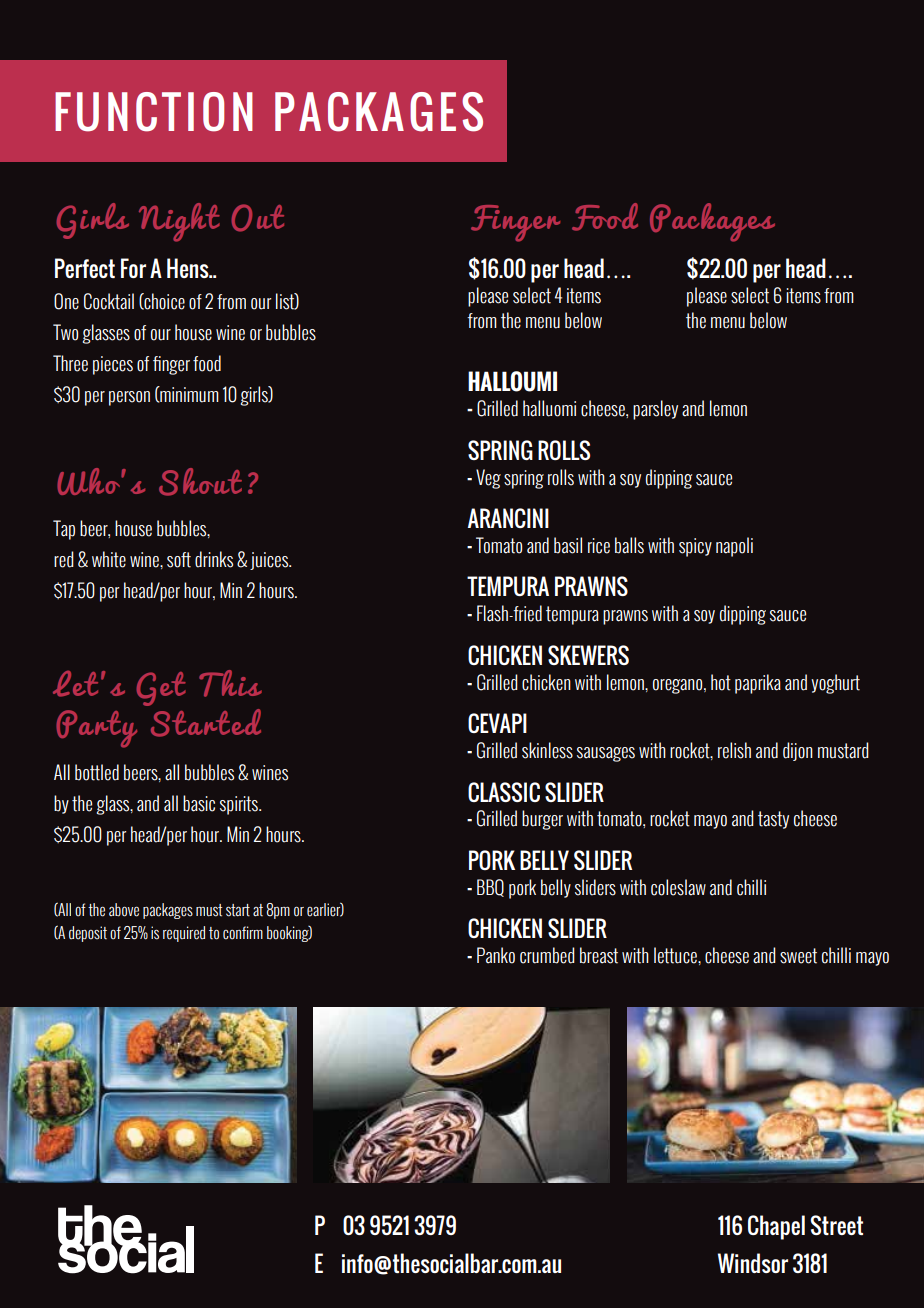 The height and width of the screenshot is (1308, 924). What do you see at coordinates (753, 1263) in the screenshot?
I see `Windsor` at bounding box center [753, 1263].
